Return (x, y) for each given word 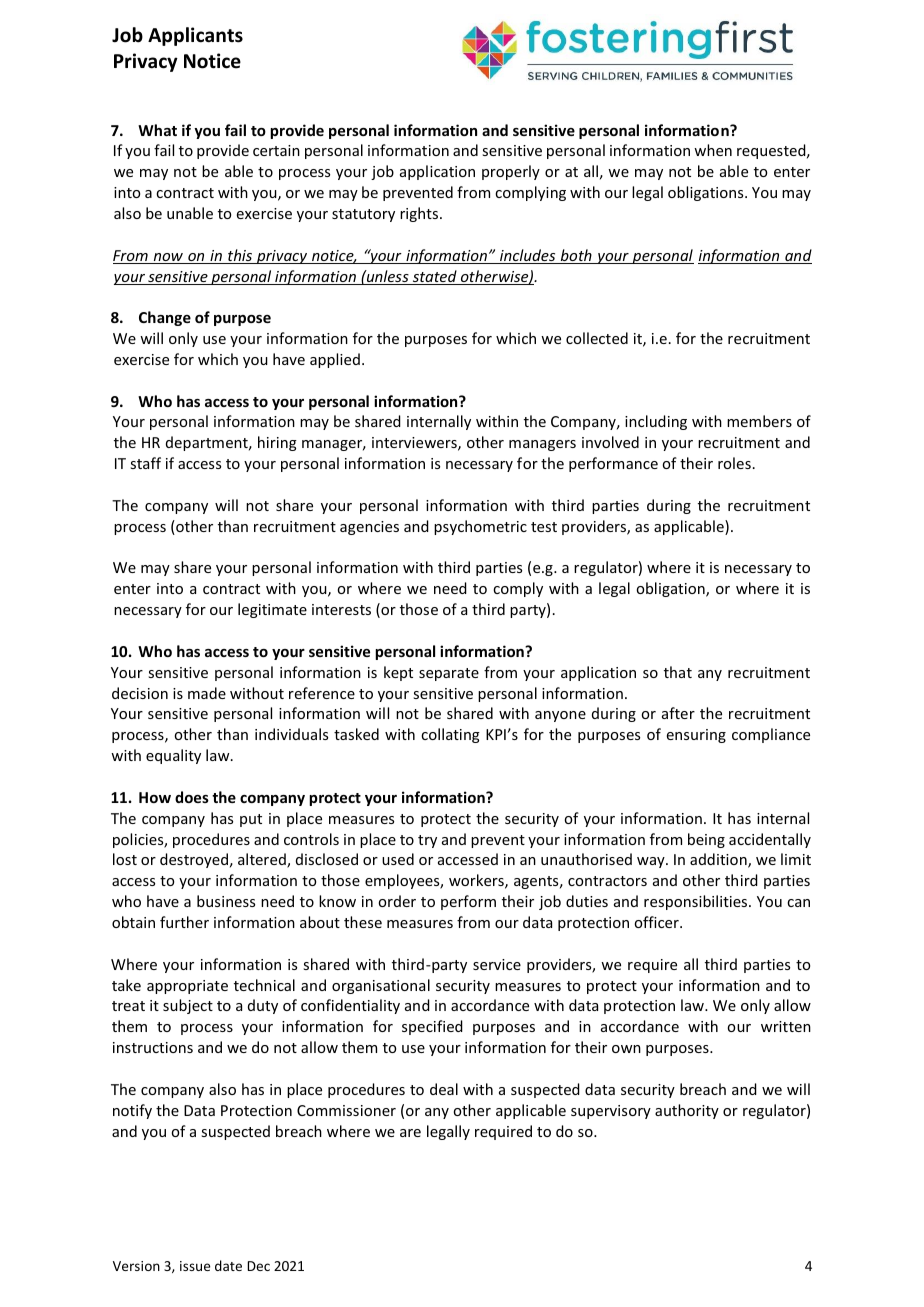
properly (511, 172)
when (713, 150)
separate (449, 674)
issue (195, 1266)
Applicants (195, 36)
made (207, 693)
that (678, 672)
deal (444, 1089)
